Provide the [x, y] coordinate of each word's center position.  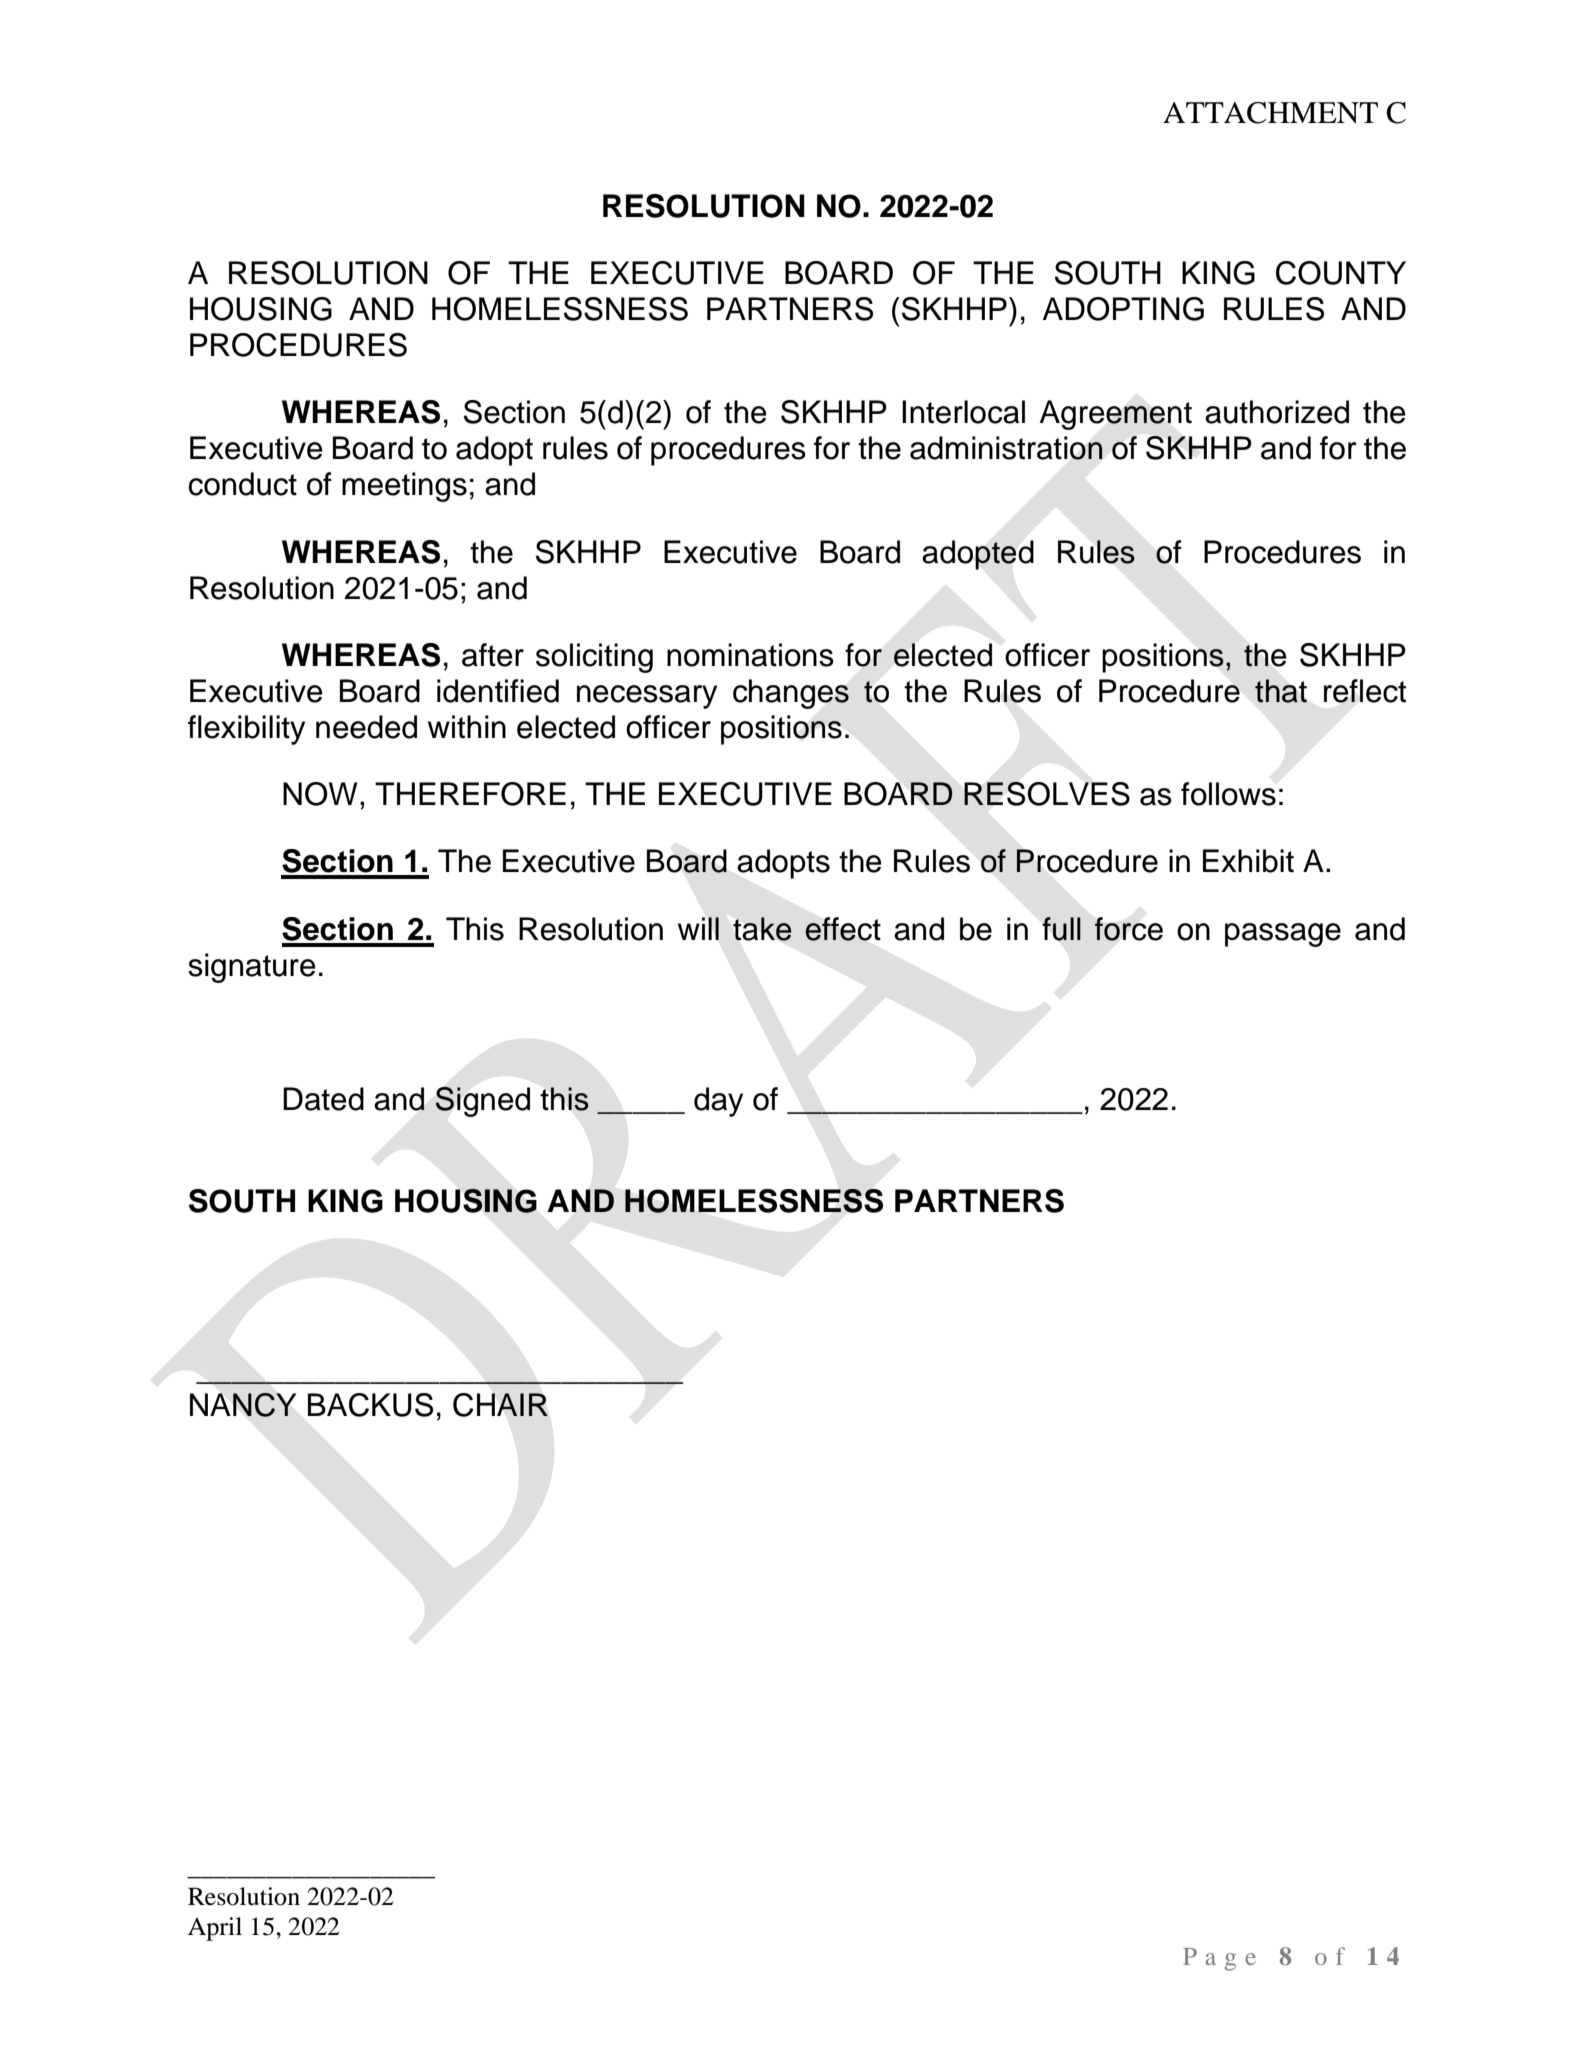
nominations [750, 655]
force [1128, 929]
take [762, 929]
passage [1283, 935]
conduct [243, 484]
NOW [320, 794]
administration [1006, 448]
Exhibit [1248, 861]
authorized [1277, 412]
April [215, 1929]
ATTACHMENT [1270, 113]
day [718, 1102]
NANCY [243, 1405]
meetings [404, 487]
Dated [323, 1099]
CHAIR [500, 1405]
